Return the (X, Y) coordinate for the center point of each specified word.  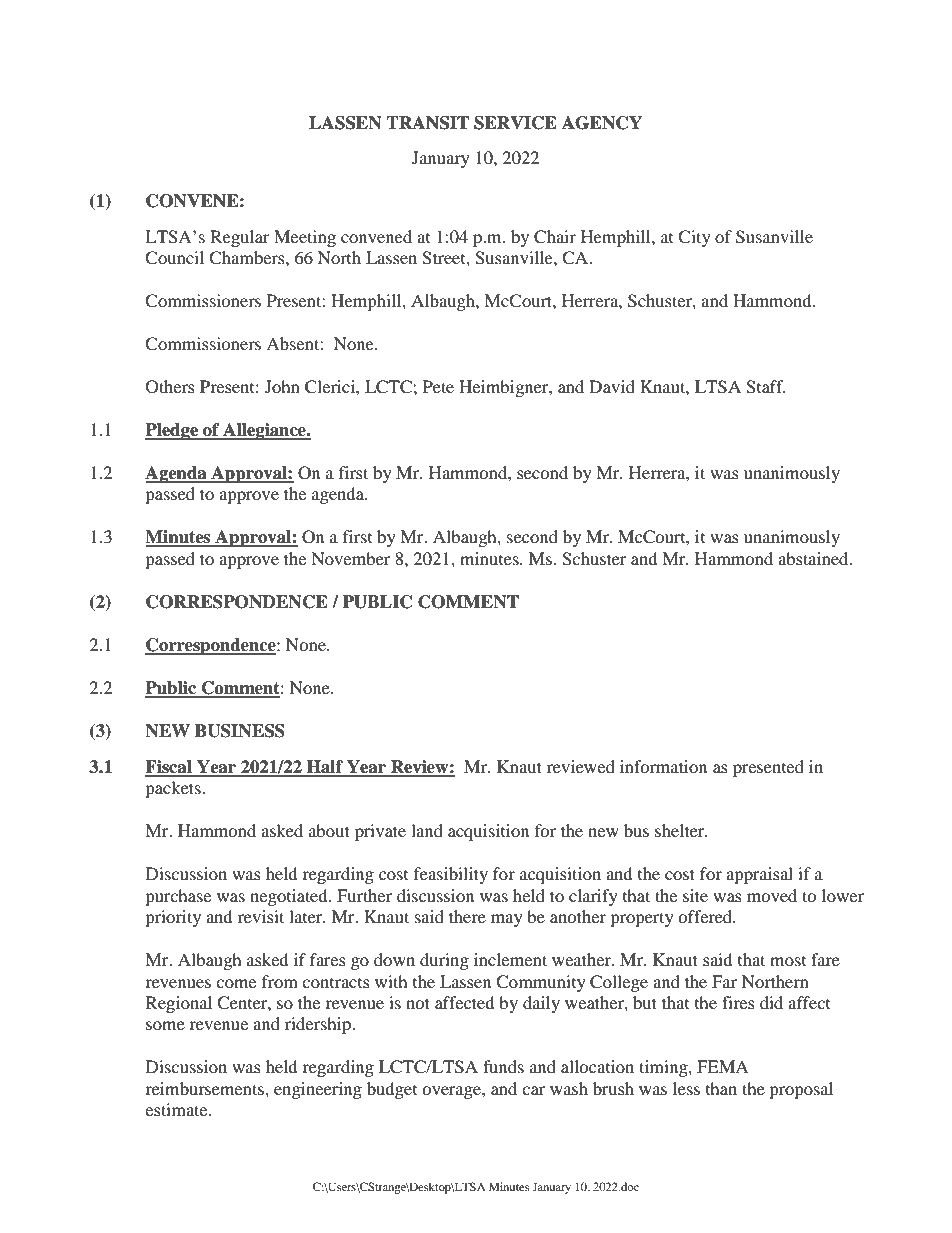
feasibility (451, 875)
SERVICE (515, 123)
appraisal (759, 875)
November (350, 558)
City (694, 238)
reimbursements (205, 1088)
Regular (240, 238)
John (282, 386)
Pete (438, 386)
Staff (766, 387)
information (663, 766)
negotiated (290, 897)
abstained (814, 558)
